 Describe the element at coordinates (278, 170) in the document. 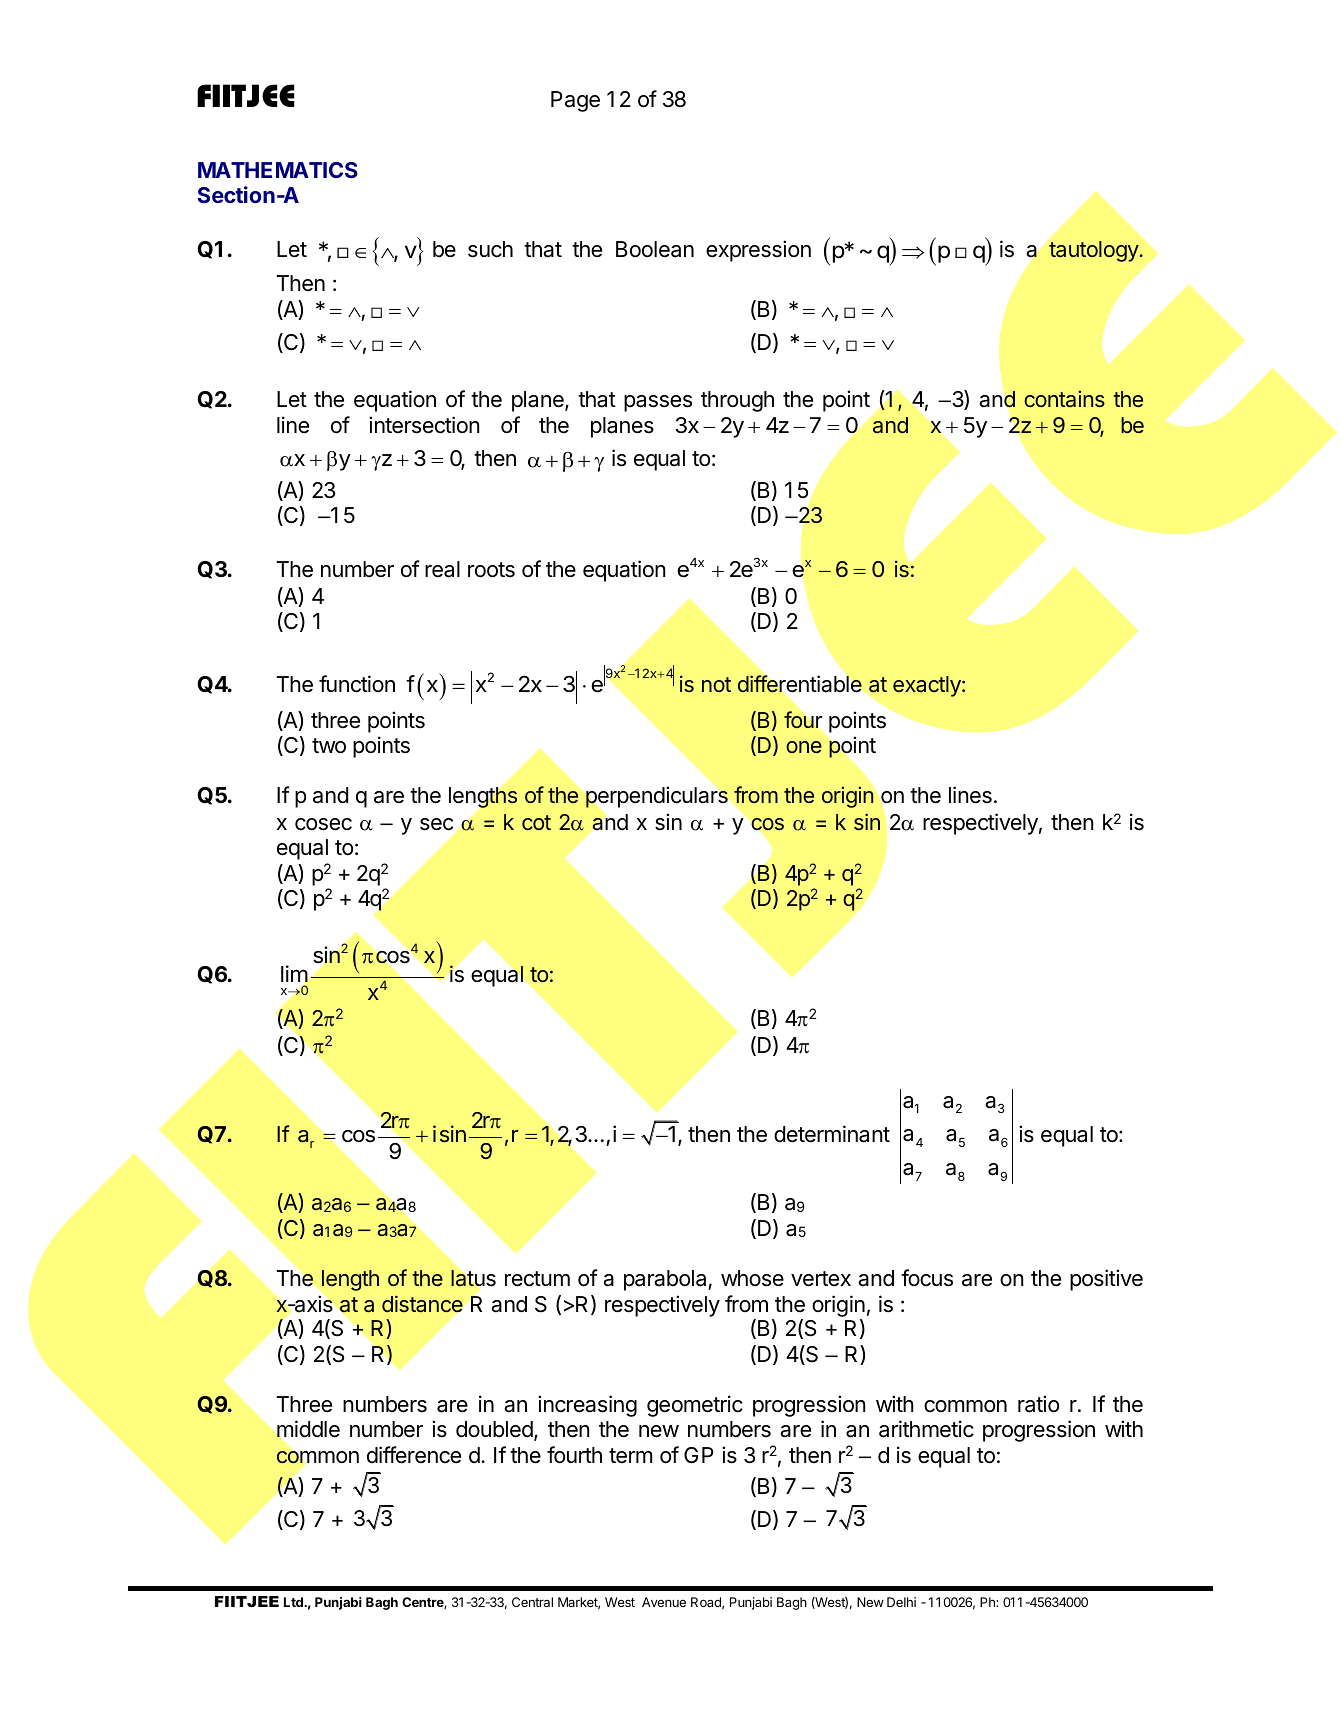

I see `MATHEMATICS` at that location.
